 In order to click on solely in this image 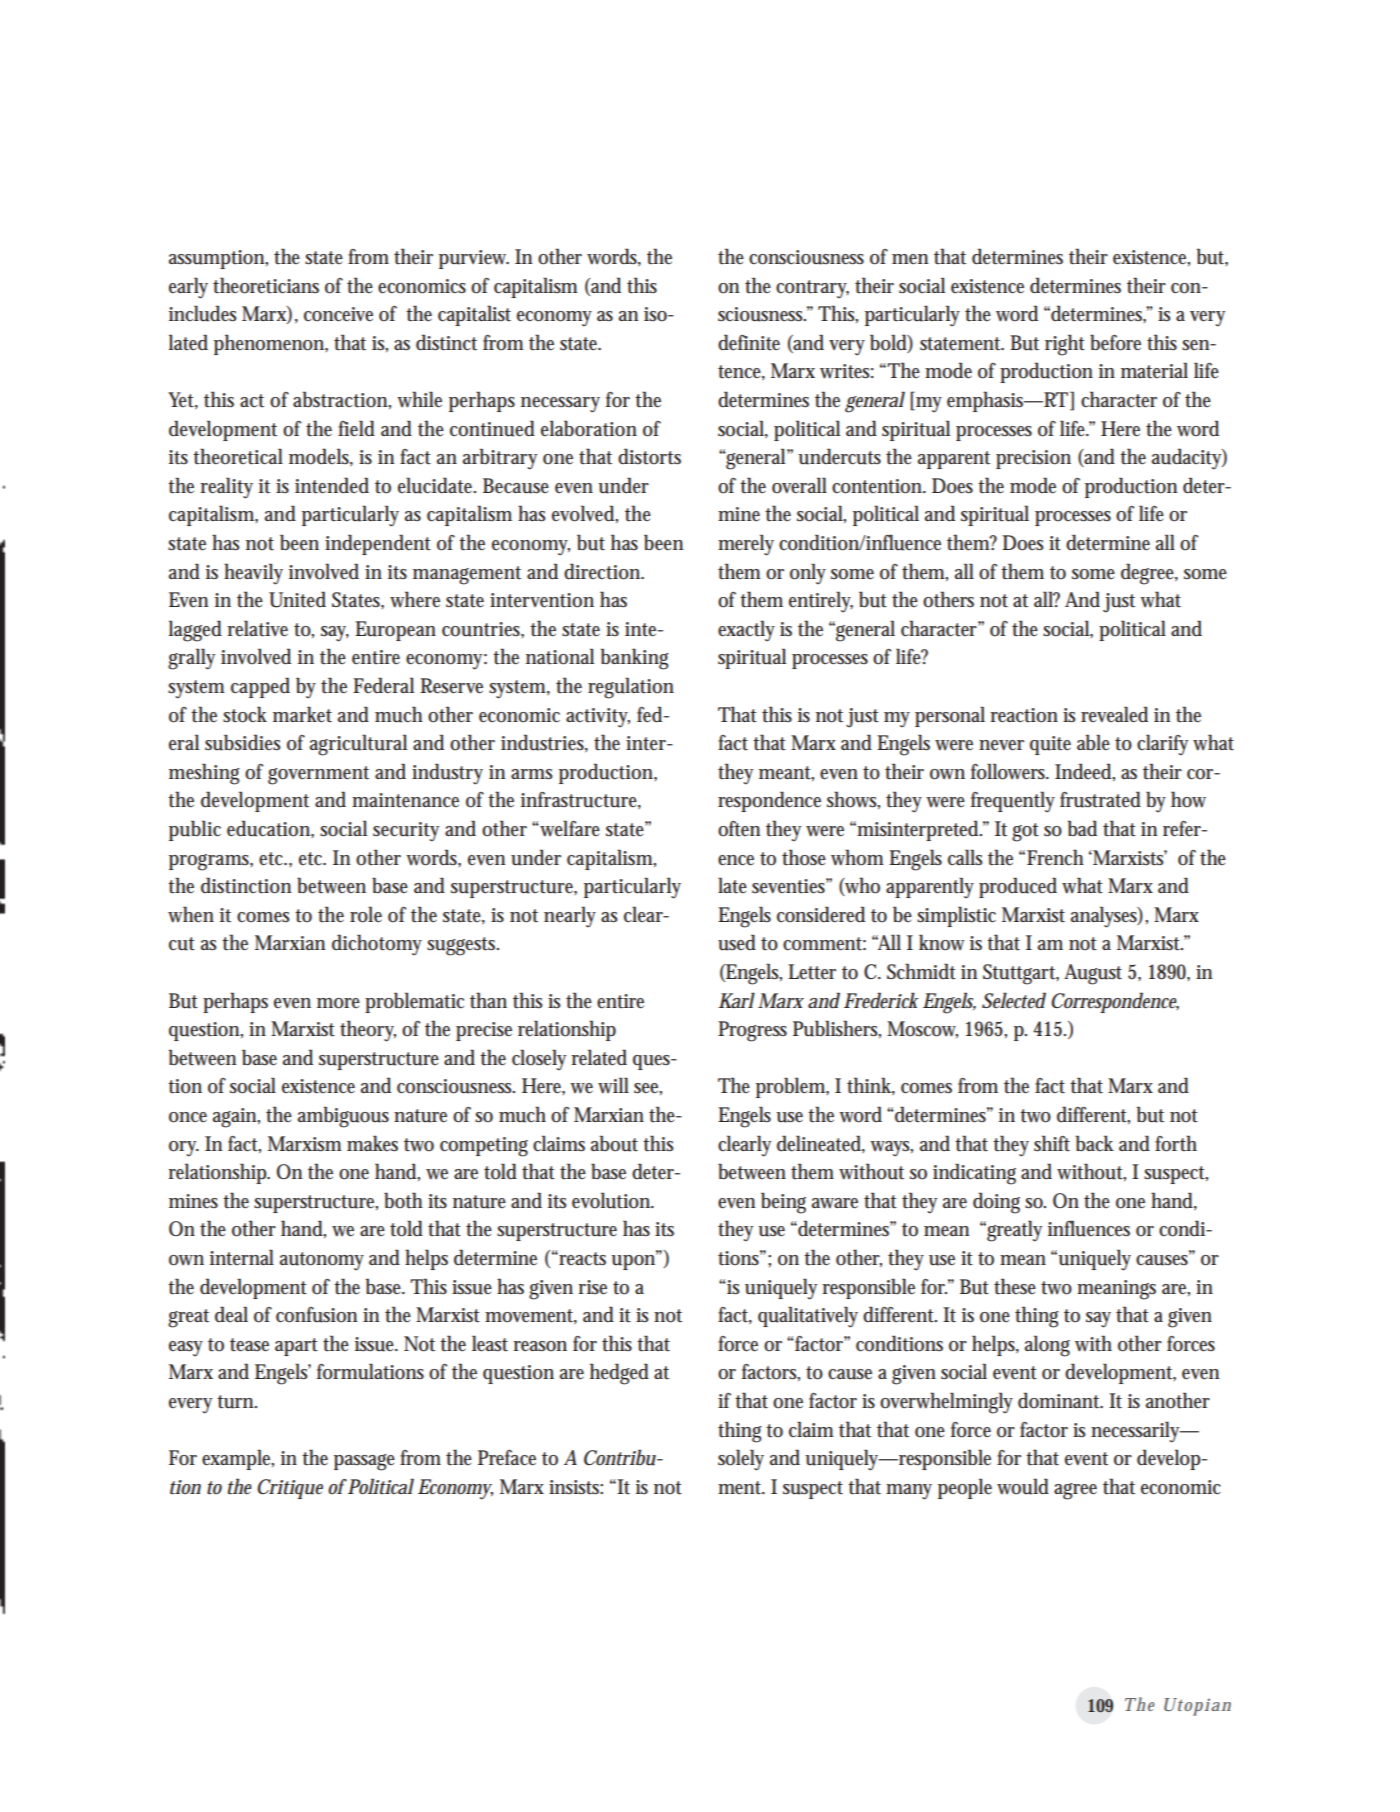, I will do `click(741, 1460)`.
